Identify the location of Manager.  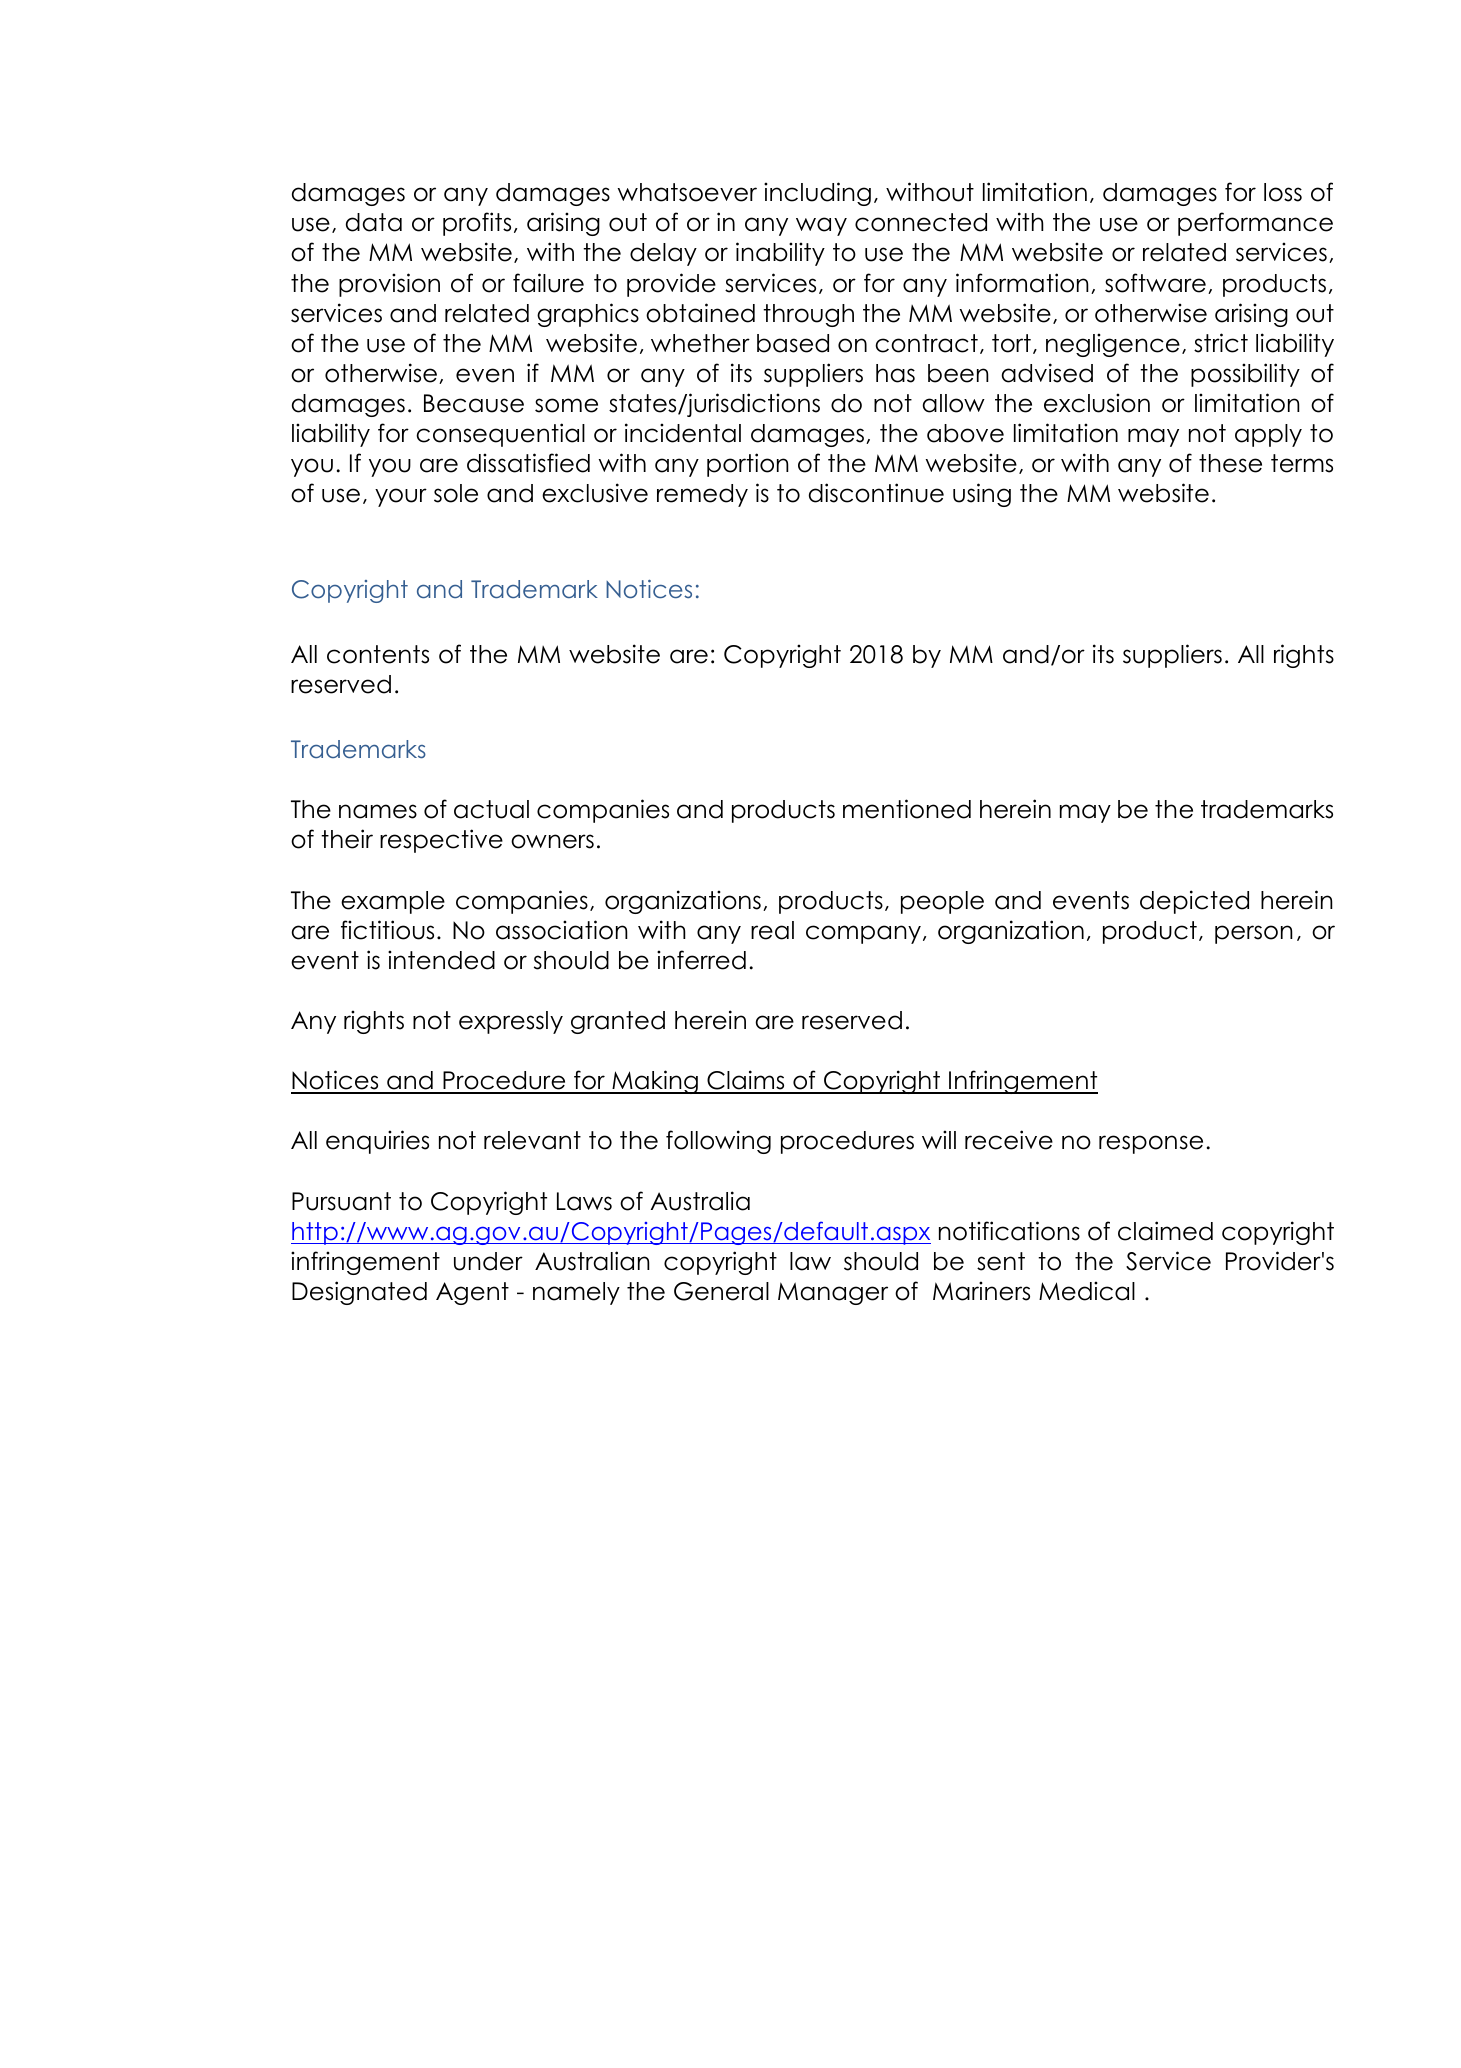
(833, 1293).
